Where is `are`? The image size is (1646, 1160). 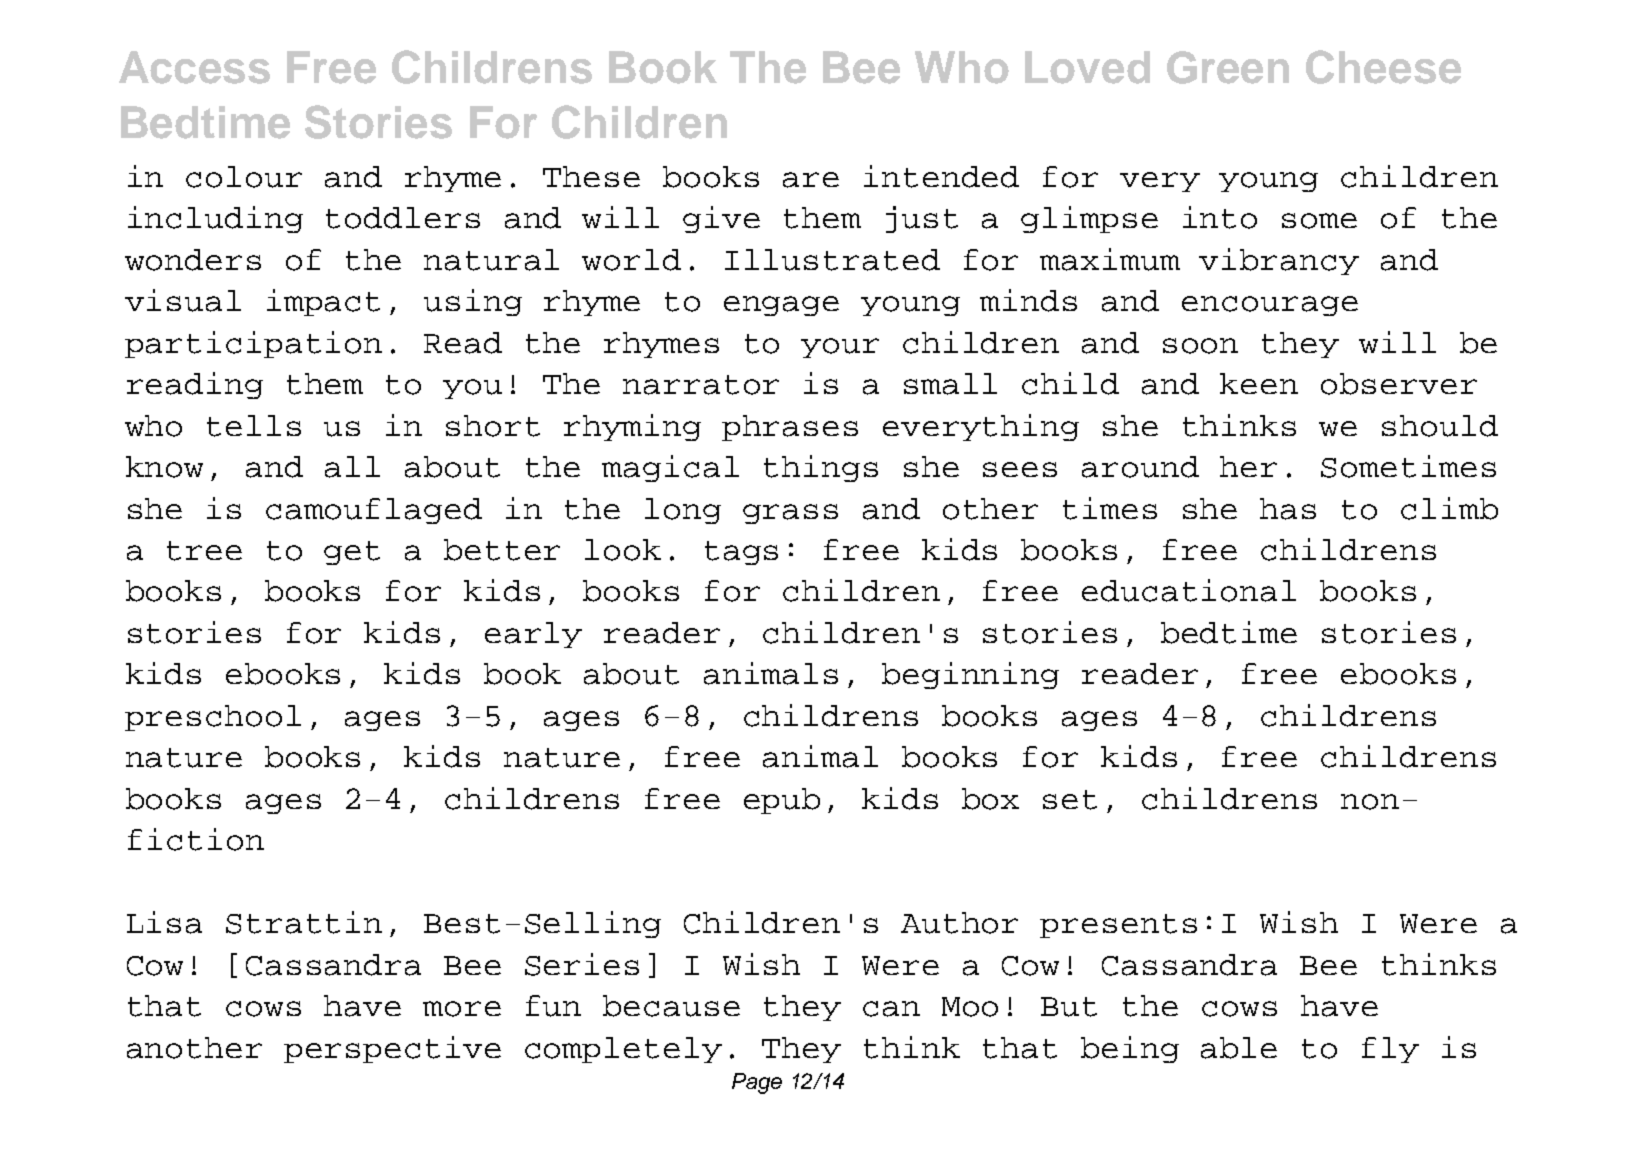 are is located at coordinates (811, 180).
